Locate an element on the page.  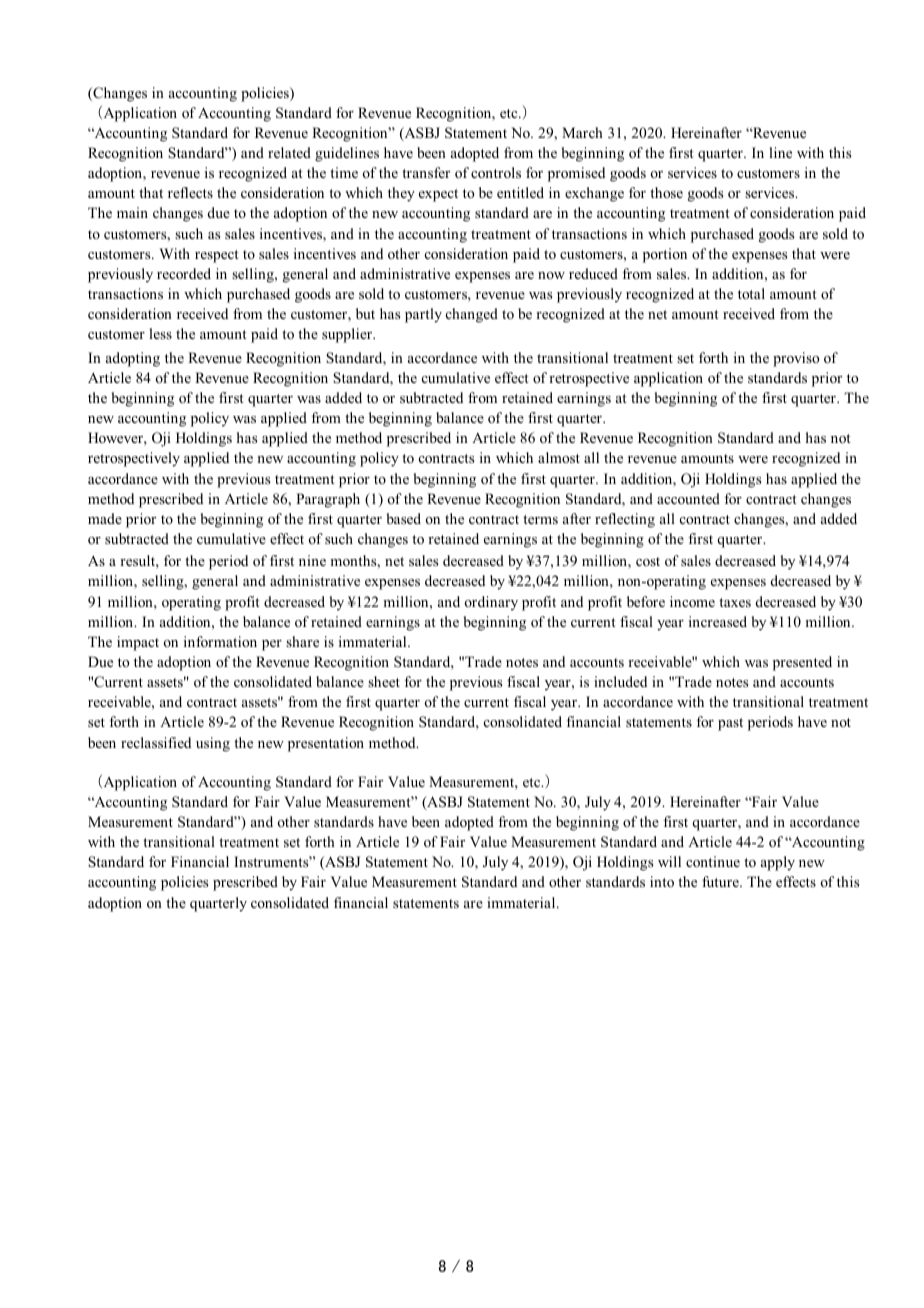
proviso is located at coordinates (796, 359).
